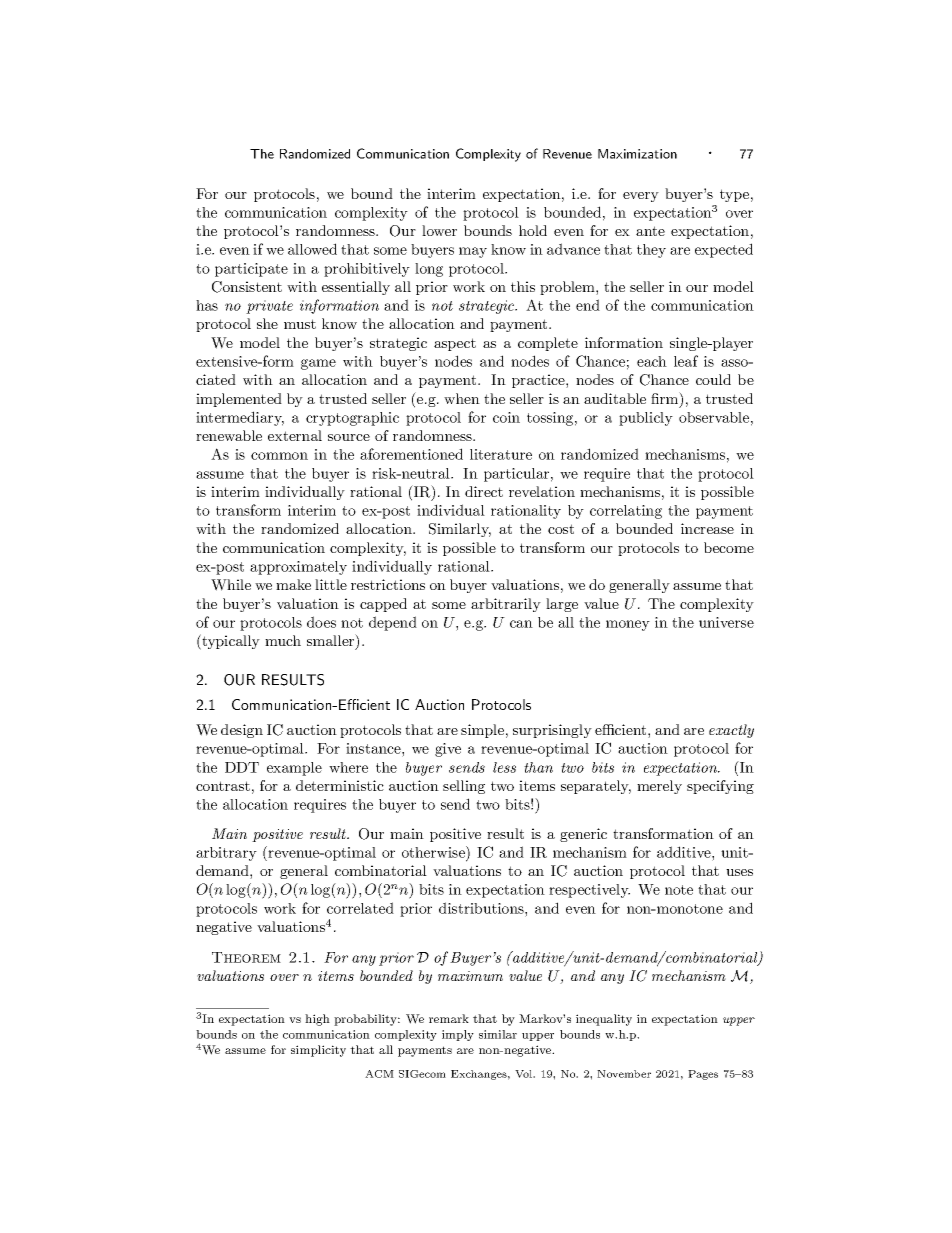 The image size is (952, 1233). What do you see at coordinates (312, 249) in the screenshot?
I see `allowed` at bounding box center [312, 249].
